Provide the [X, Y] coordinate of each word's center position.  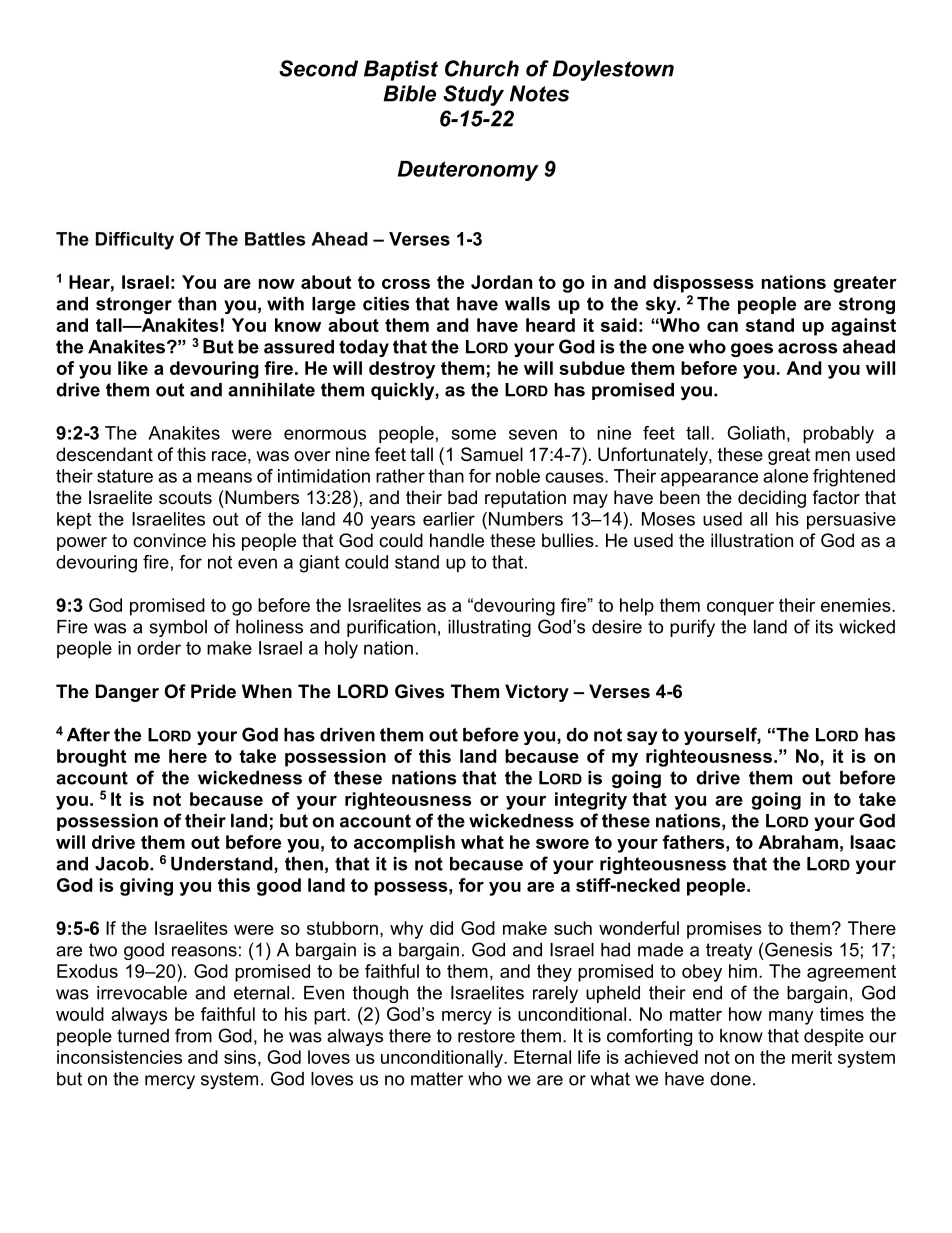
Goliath [756, 433]
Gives [419, 691]
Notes [539, 93]
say [642, 738]
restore [486, 1036]
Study [473, 95]
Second [318, 68]
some [474, 434]
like [133, 368]
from [193, 1035]
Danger [127, 693]
